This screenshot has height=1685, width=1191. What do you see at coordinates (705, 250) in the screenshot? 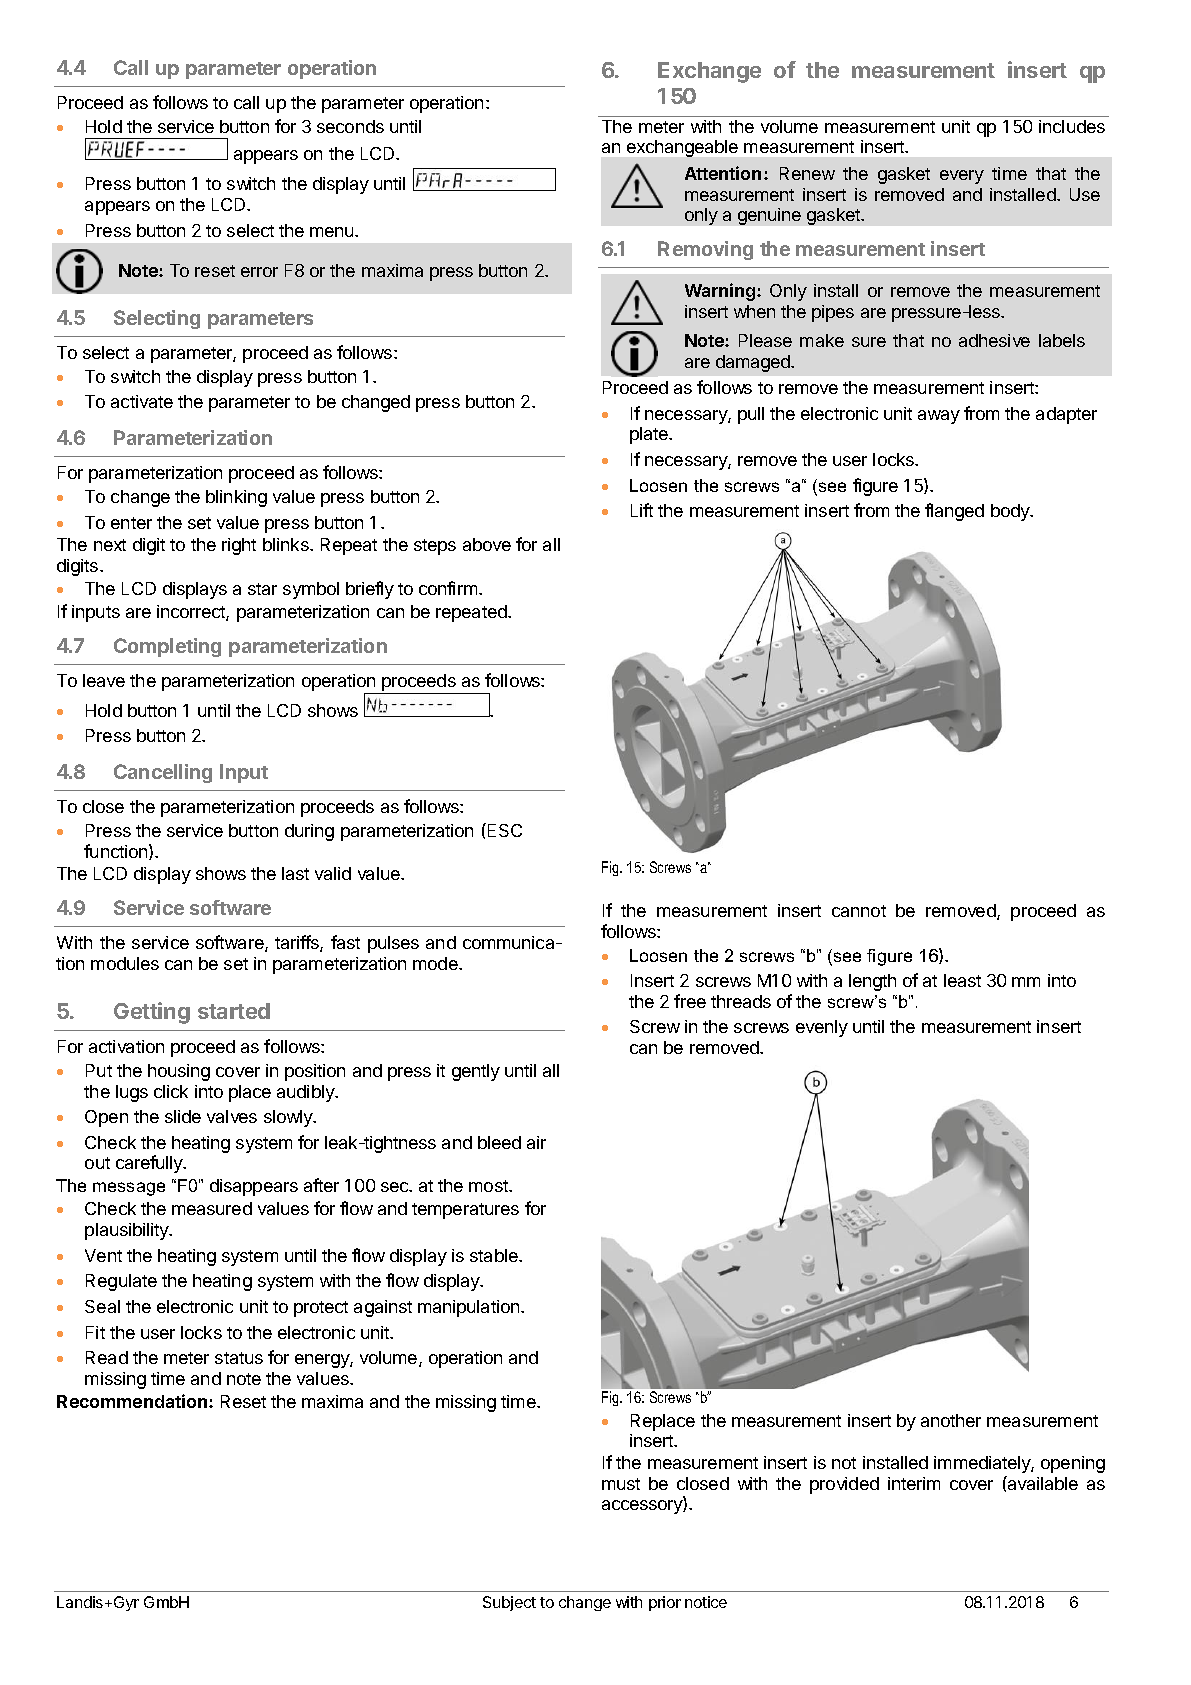
I see `Removing` at bounding box center [705, 250].
